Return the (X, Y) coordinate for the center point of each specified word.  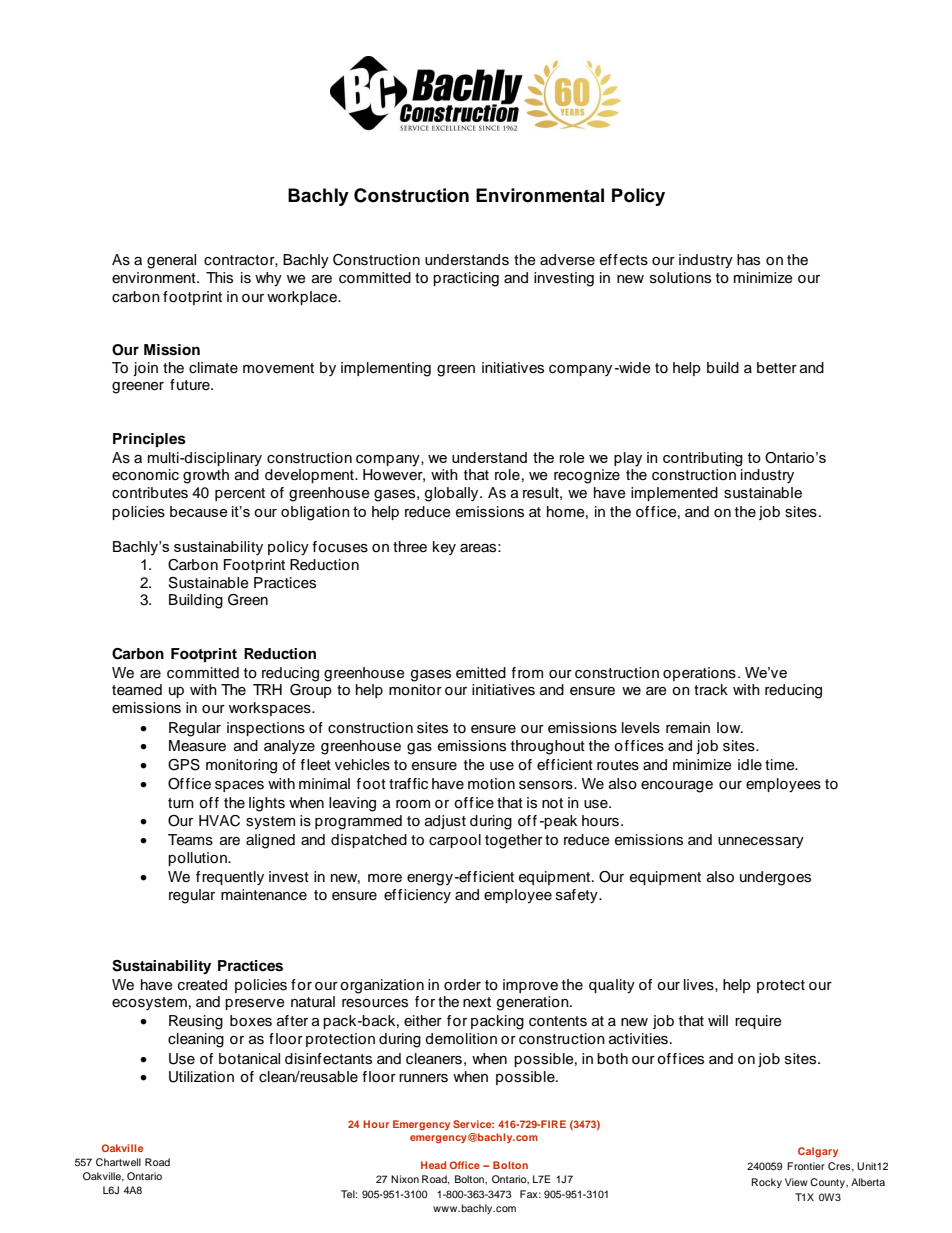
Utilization (201, 1077)
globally (453, 494)
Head (433, 1165)
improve (530, 986)
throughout (548, 747)
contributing (703, 459)
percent (240, 494)
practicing (466, 279)
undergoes (775, 878)
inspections (266, 729)
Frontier (806, 1166)
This (219, 278)
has (748, 260)
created (202, 985)
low (730, 728)
